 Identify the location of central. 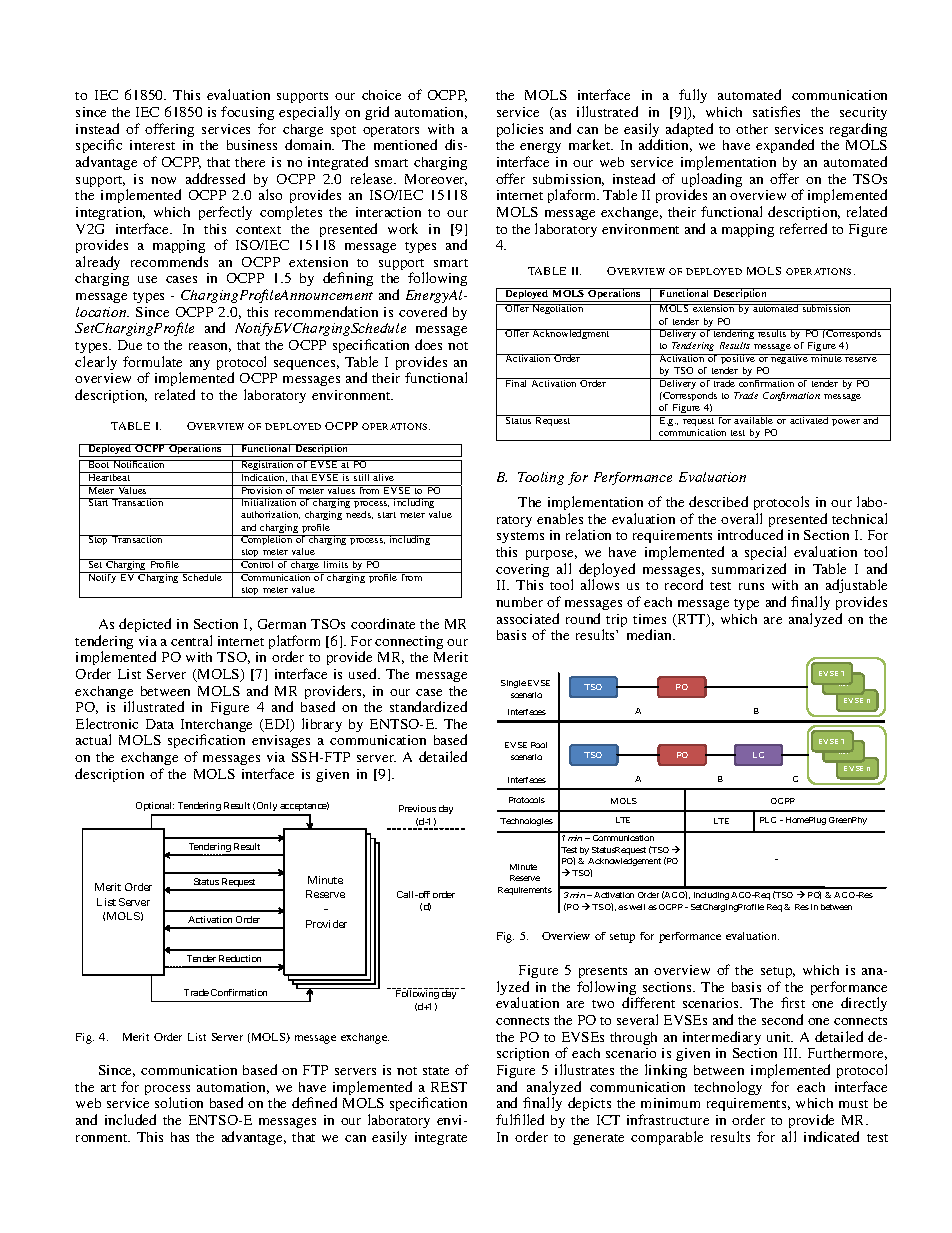
(191, 640).
